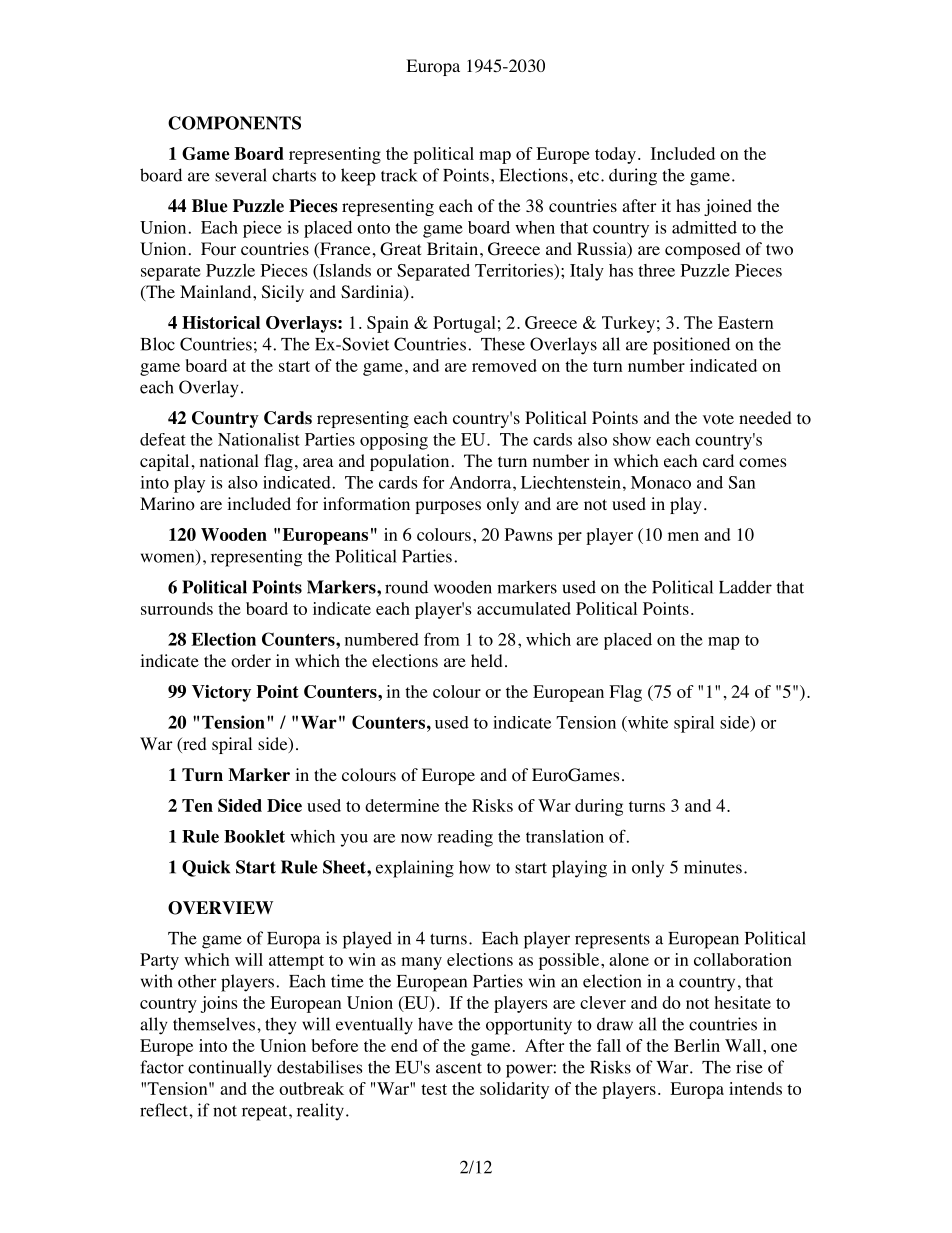  Describe the element at coordinates (713, 867) in the page. I see `minutes` at that location.
